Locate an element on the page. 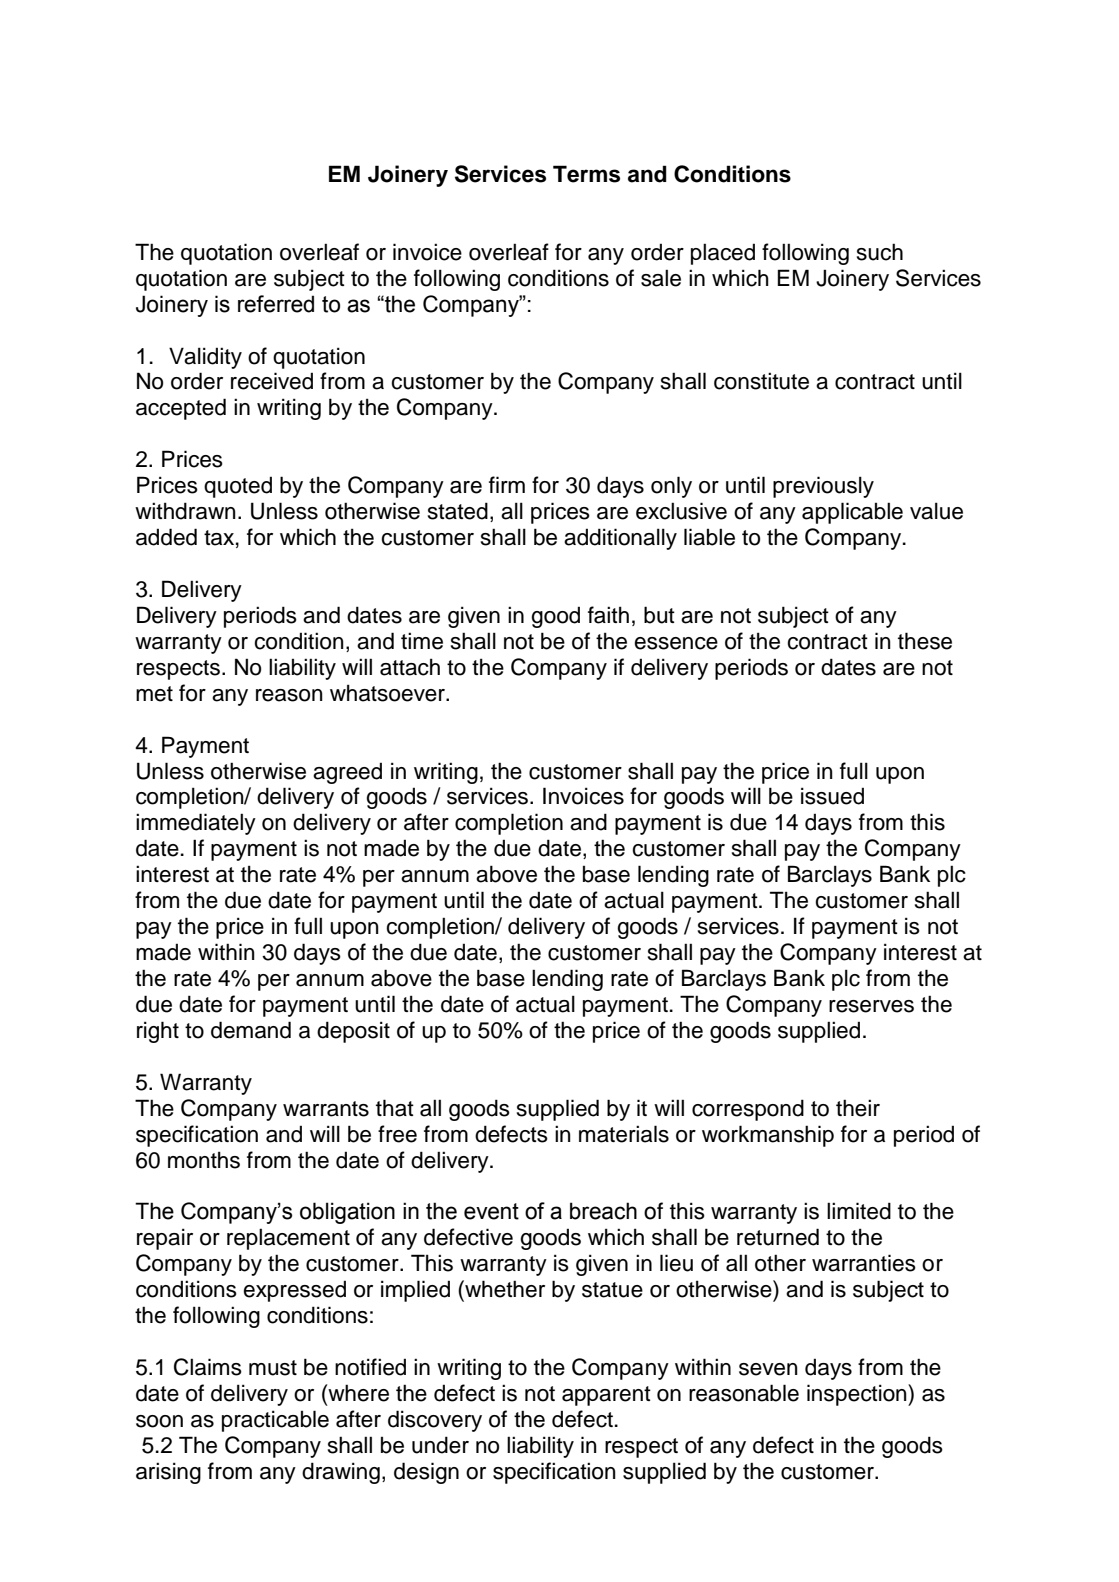  referred is located at coordinates (276, 304).
